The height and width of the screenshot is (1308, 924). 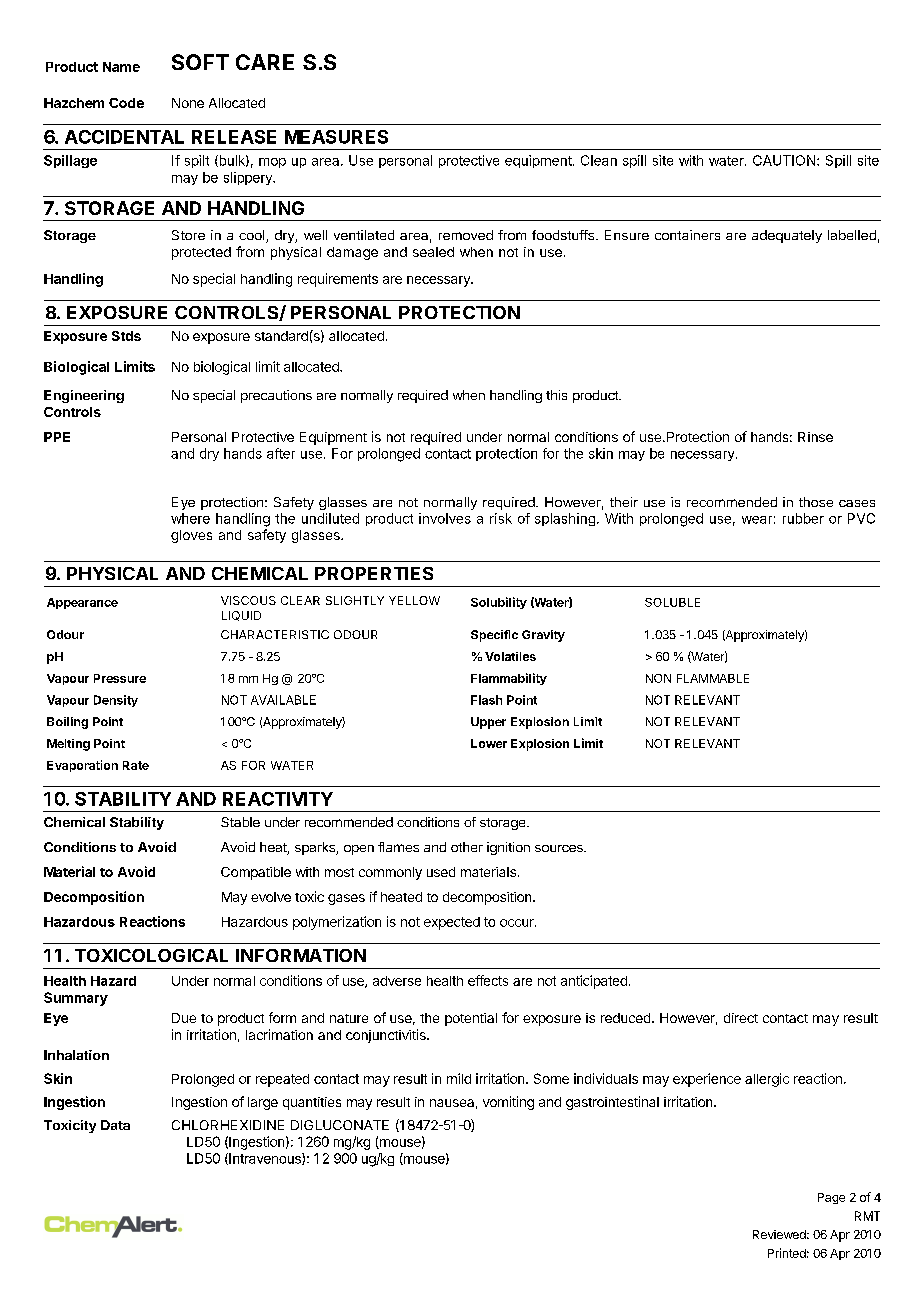 I want to click on where, so click(x=190, y=518).
